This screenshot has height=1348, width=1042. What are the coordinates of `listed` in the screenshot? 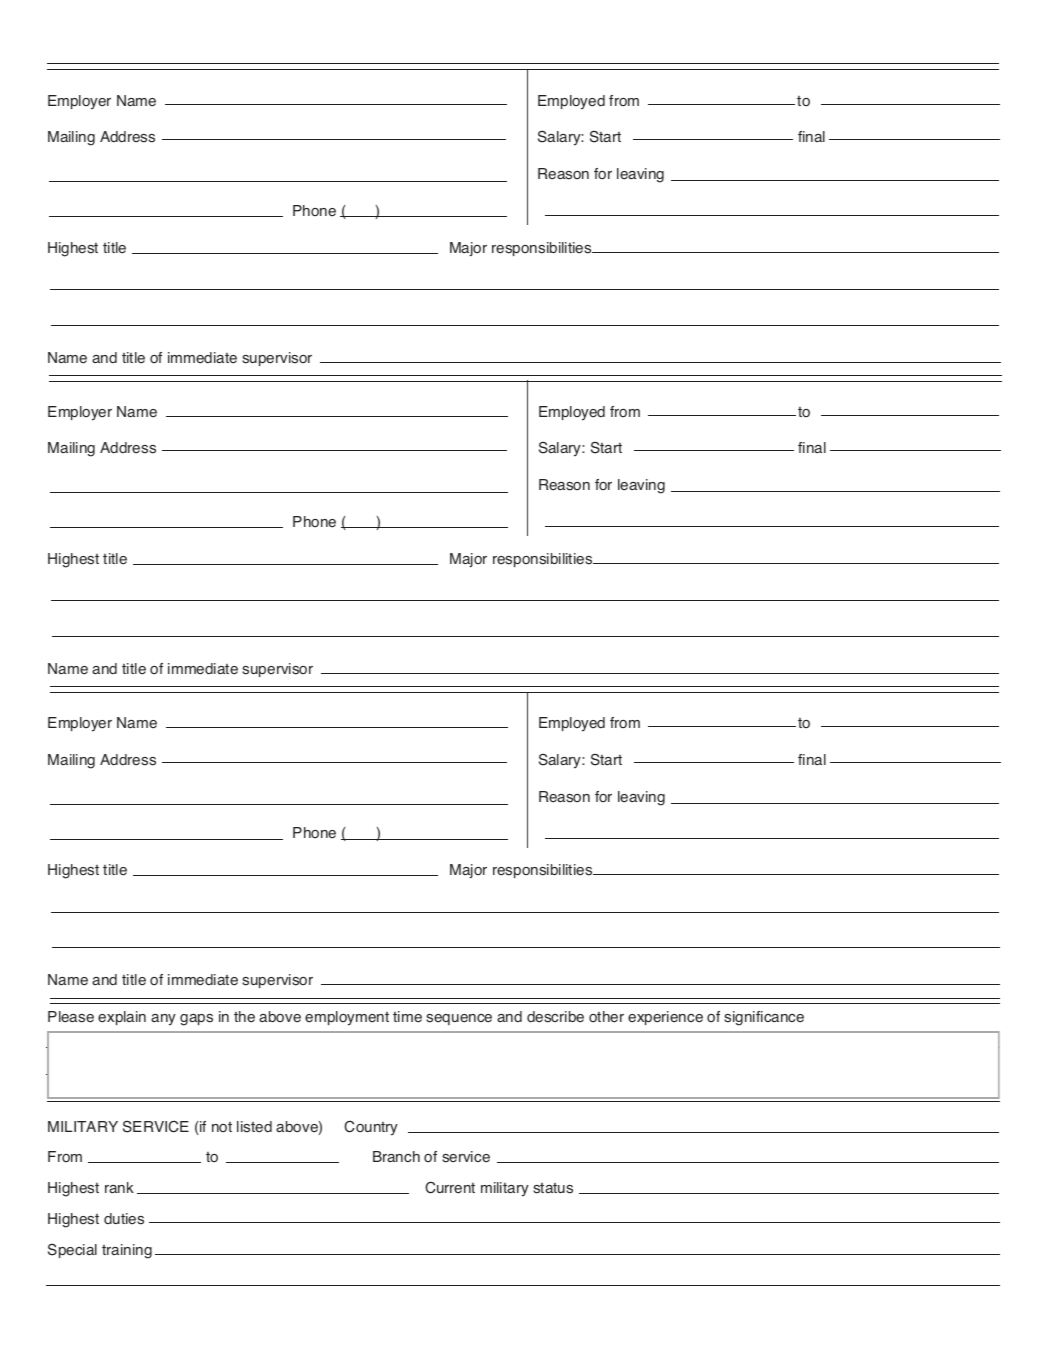 It's located at (254, 1127).
